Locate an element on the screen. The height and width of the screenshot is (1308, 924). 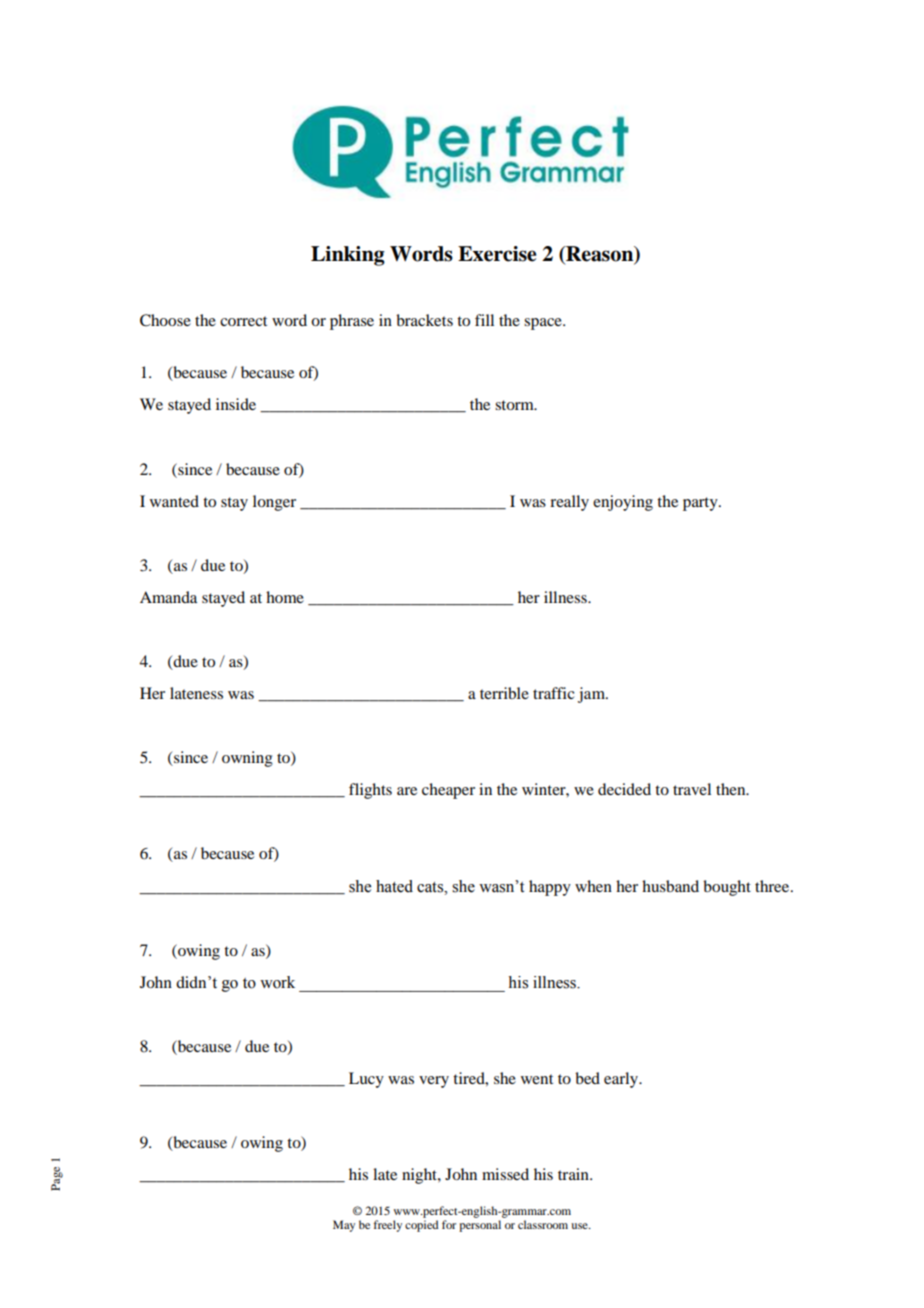
work is located at coordinates (277, 982).
